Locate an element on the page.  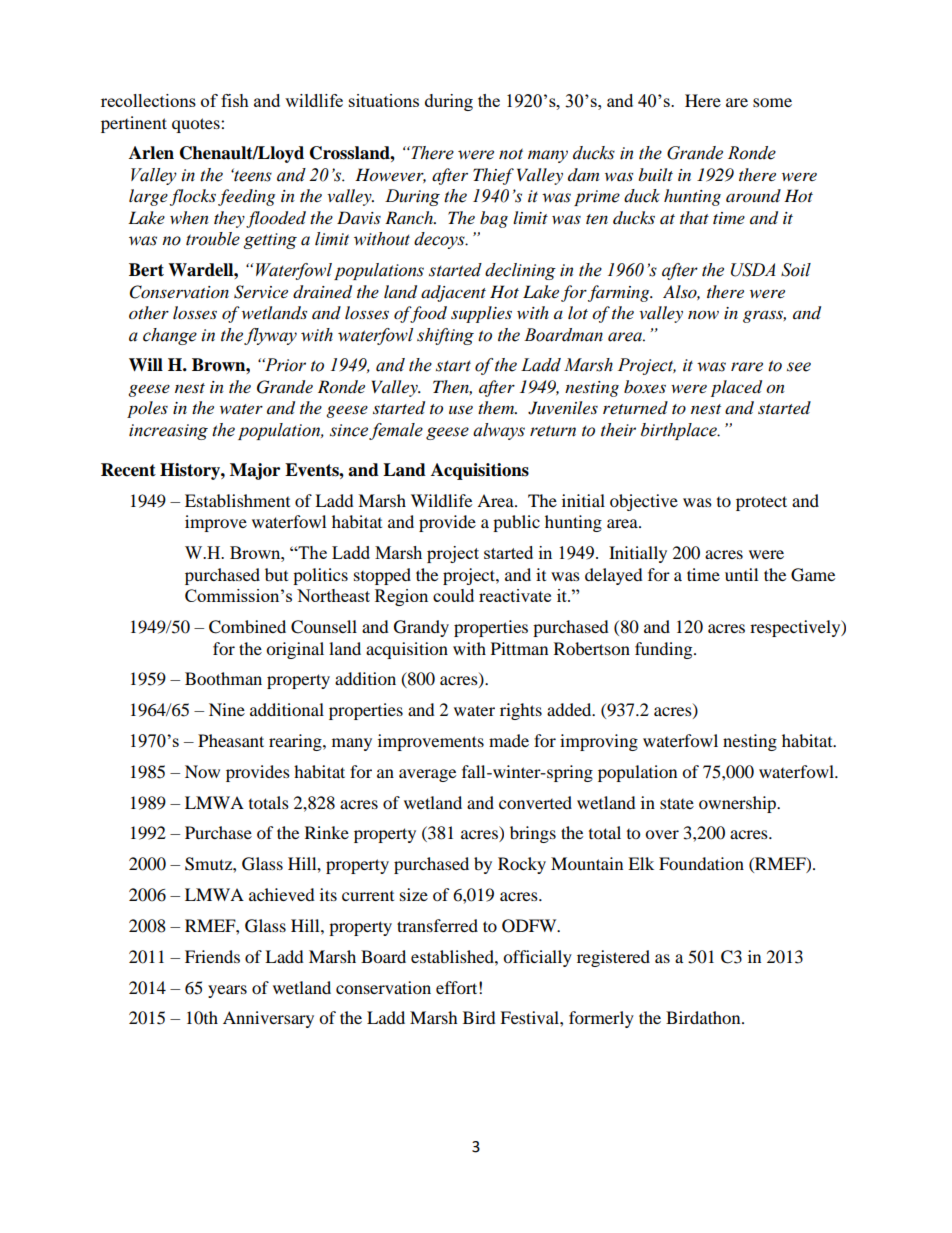
but is located at coordinates (276, 574).
